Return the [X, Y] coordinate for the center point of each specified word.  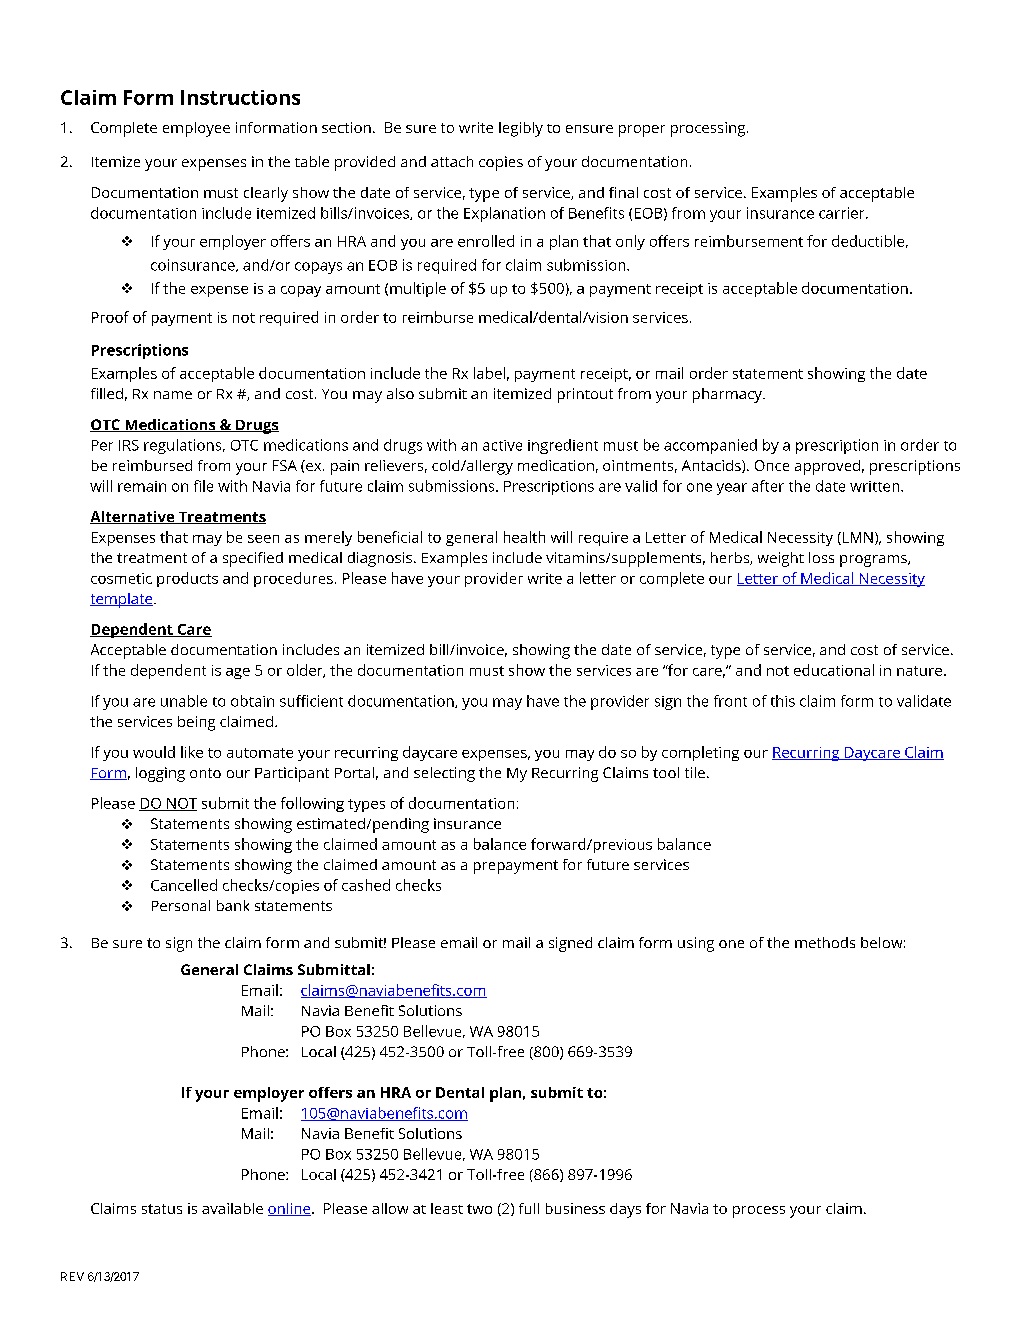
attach [452, 161]
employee [196, 129]
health [524, 537]
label [489, 373]
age [238, 673]
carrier [843, 213]
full [529, 1208]
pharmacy [728, 395]
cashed [366, 885]
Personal [181, 905]
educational [834, 670]
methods [825, 942]
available [232, 1208]
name [173, 395]
